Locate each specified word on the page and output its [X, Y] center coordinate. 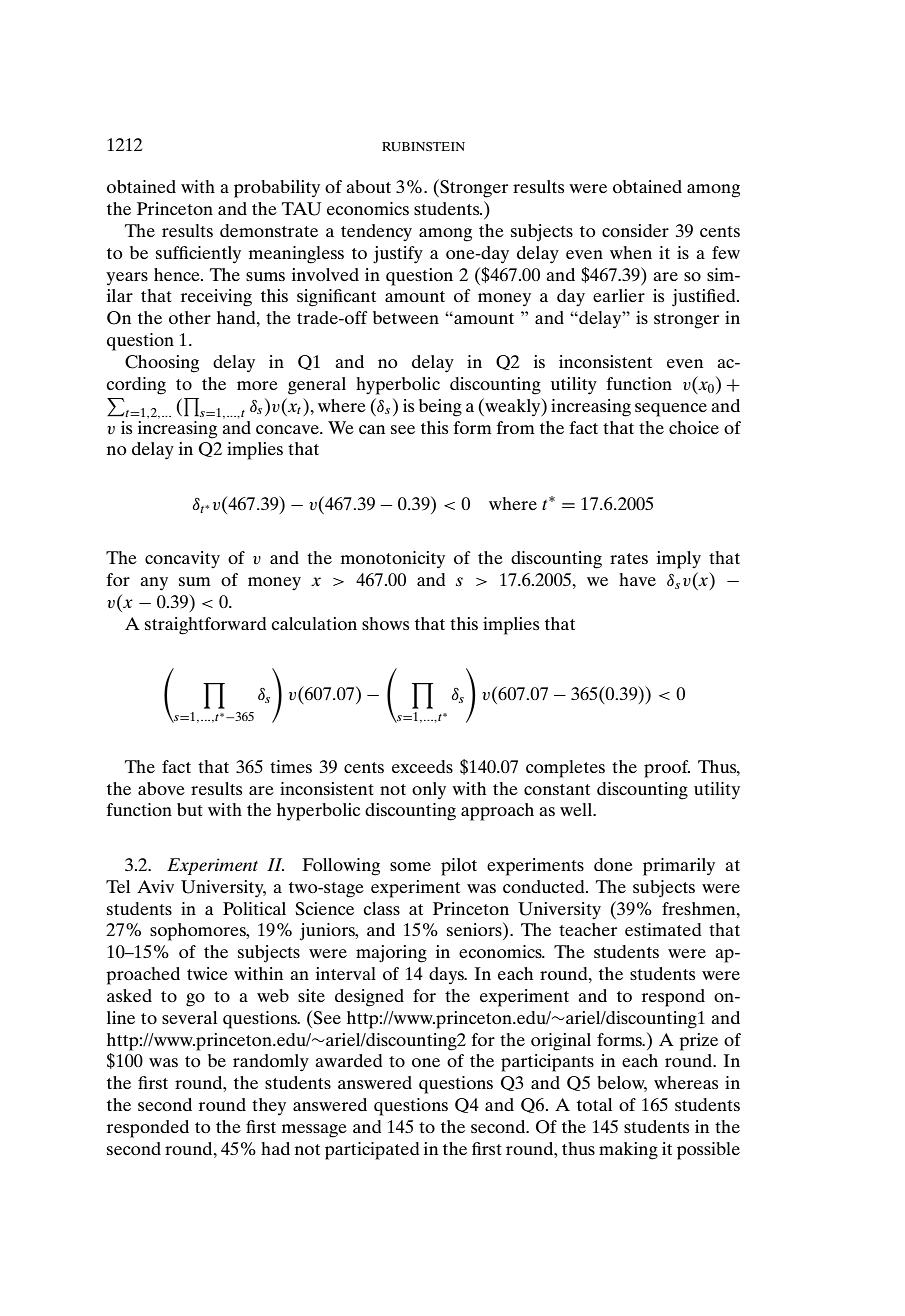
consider [635, 230]
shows [385, 623]
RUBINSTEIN [423, 146]
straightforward [206, 626]
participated [372, 1151]
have [637, 579]
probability [277, 189]
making [628, 1151]
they [269, 1107]
